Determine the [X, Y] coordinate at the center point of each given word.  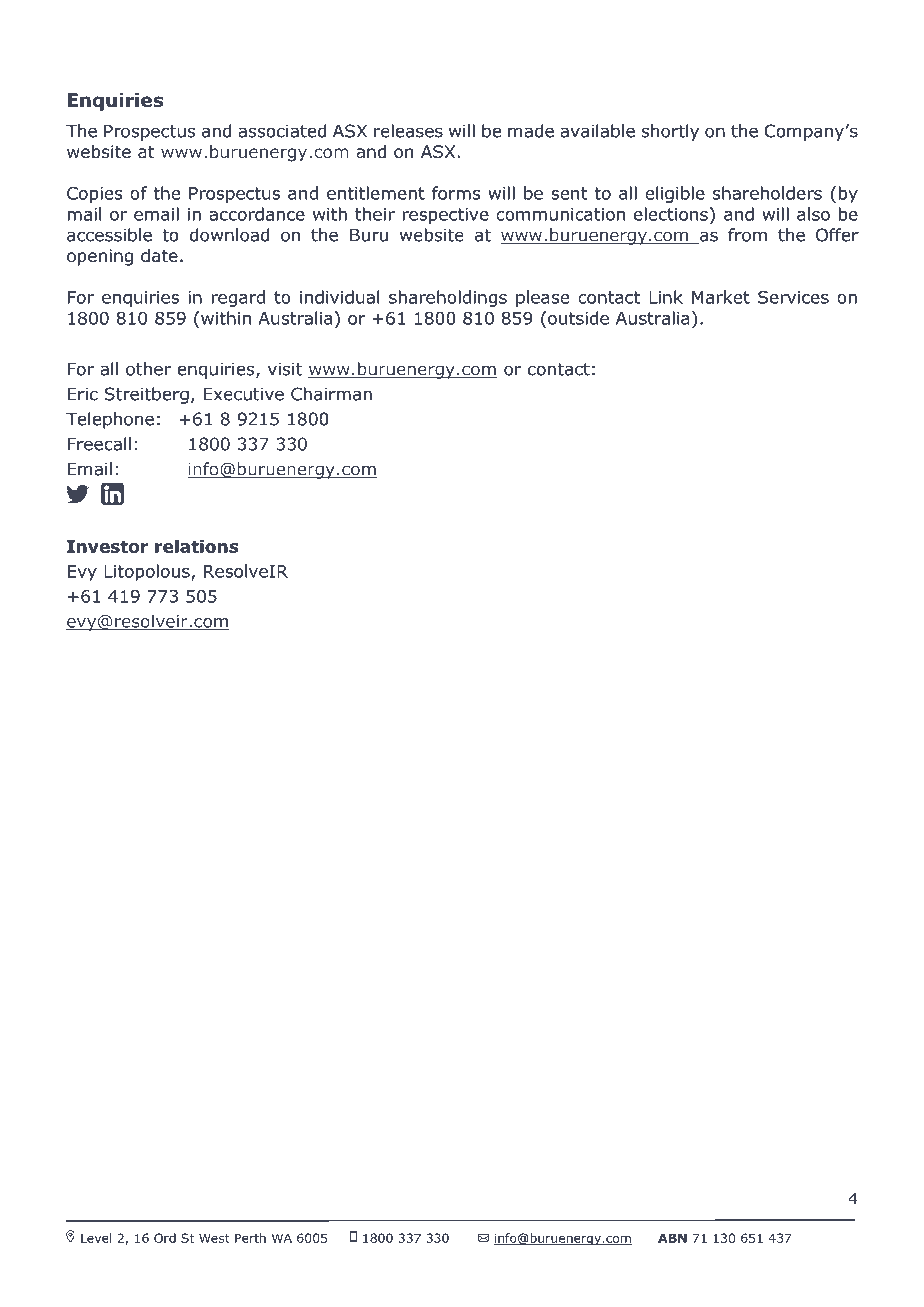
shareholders [767, 193]
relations [197, 546]
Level [96, 1238]
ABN [672, 1238]
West [214, 1238]
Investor [107, 546]
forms [456, 193]
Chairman [331, 394]
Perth [250, 1238]
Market [721, 297]
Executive [244, 394]
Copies [94, 195]
